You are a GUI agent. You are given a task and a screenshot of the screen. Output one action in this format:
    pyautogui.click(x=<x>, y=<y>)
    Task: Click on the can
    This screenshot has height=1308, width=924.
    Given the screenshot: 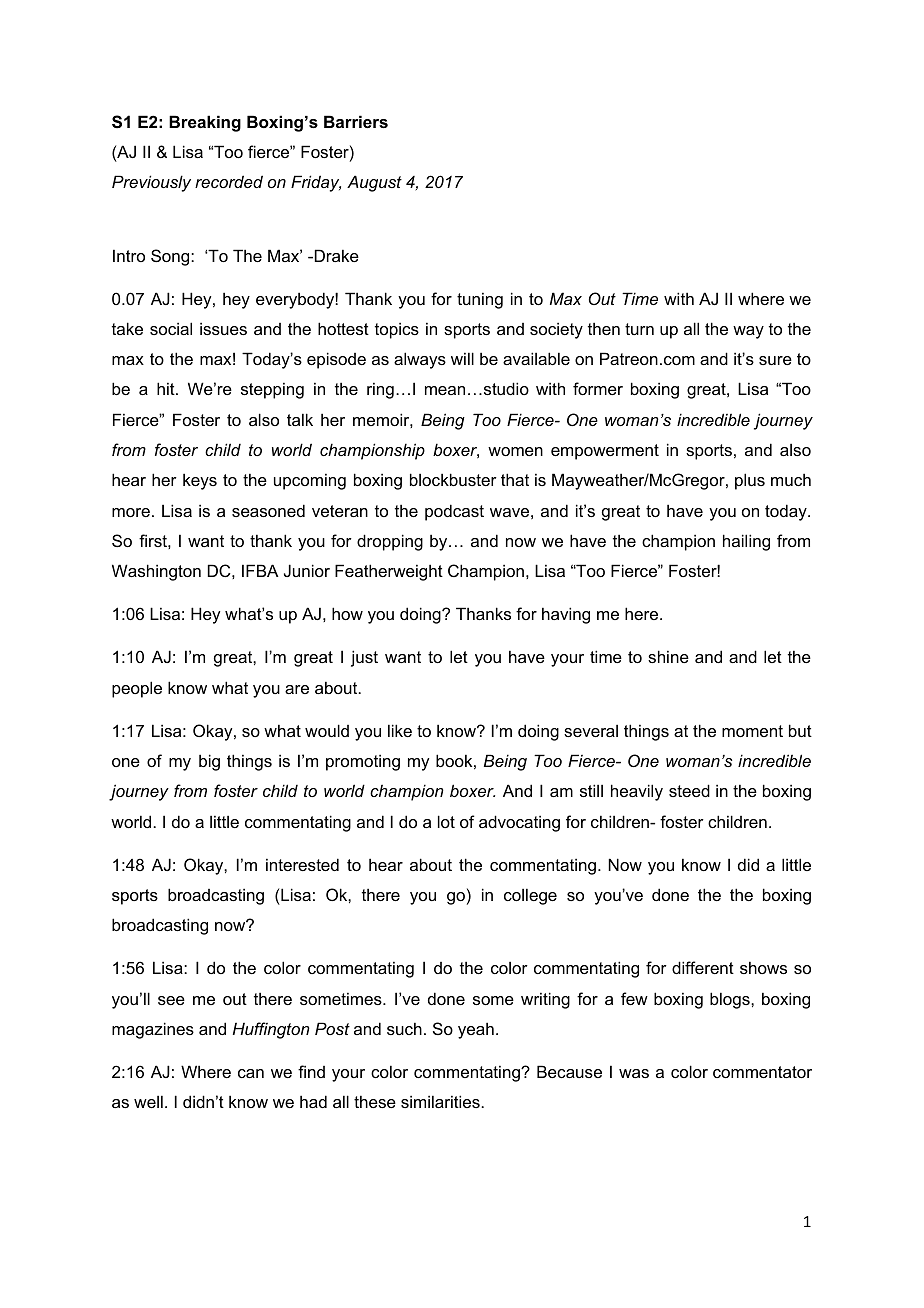 What is the action you would take?
    pyautogui.click(x=251, y=1073)
